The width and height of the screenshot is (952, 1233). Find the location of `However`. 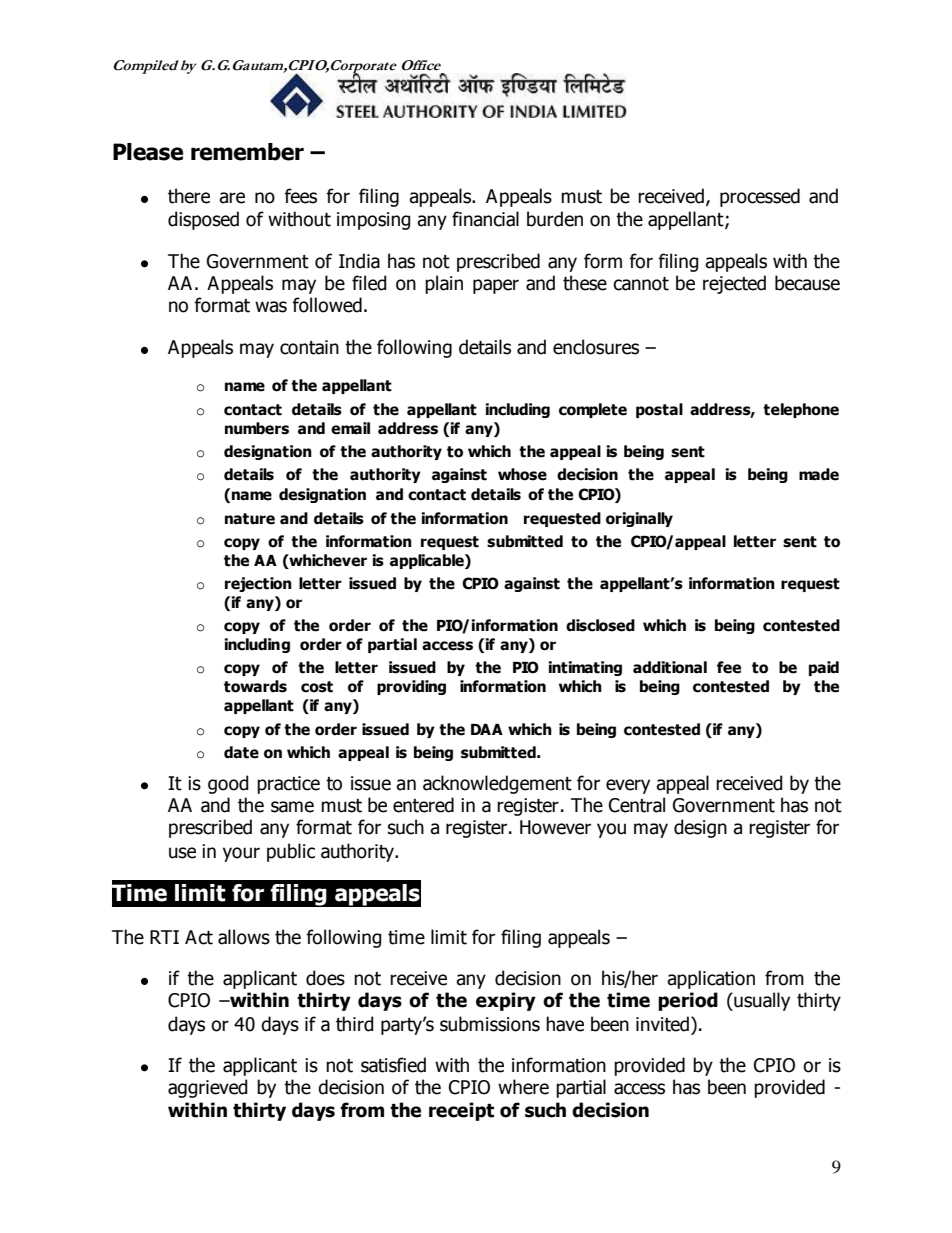

However is located at coordinates (555, 827).
